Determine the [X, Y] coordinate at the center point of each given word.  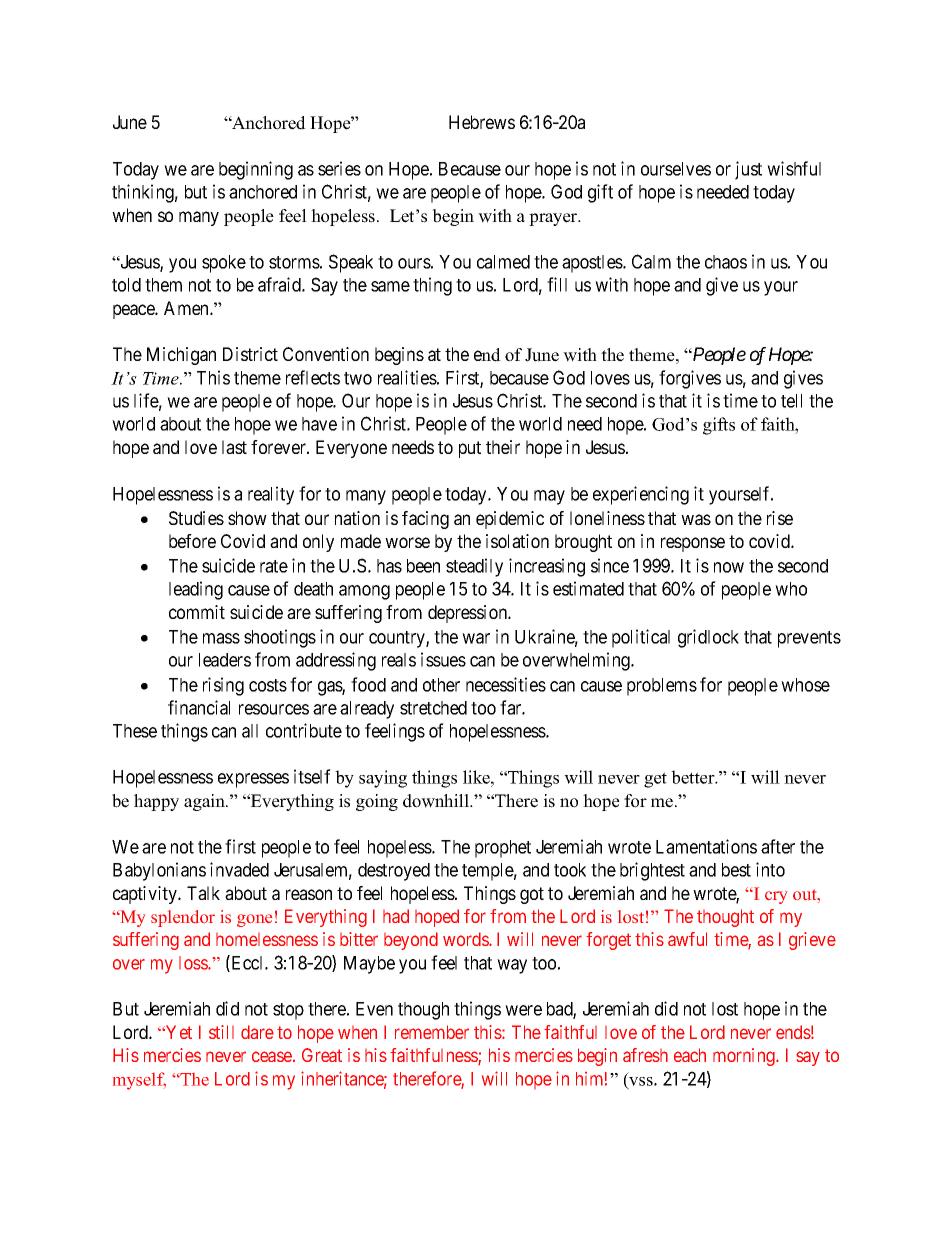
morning [745, 1057]
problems [662, 687]
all [250, 731]
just [748, 170]
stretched [433, 708]
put [470, 449]
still [221, 1032]
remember [432, 1032]
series [339, 168]
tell [791, 401]
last [234, 447]
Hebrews [482, 122]
